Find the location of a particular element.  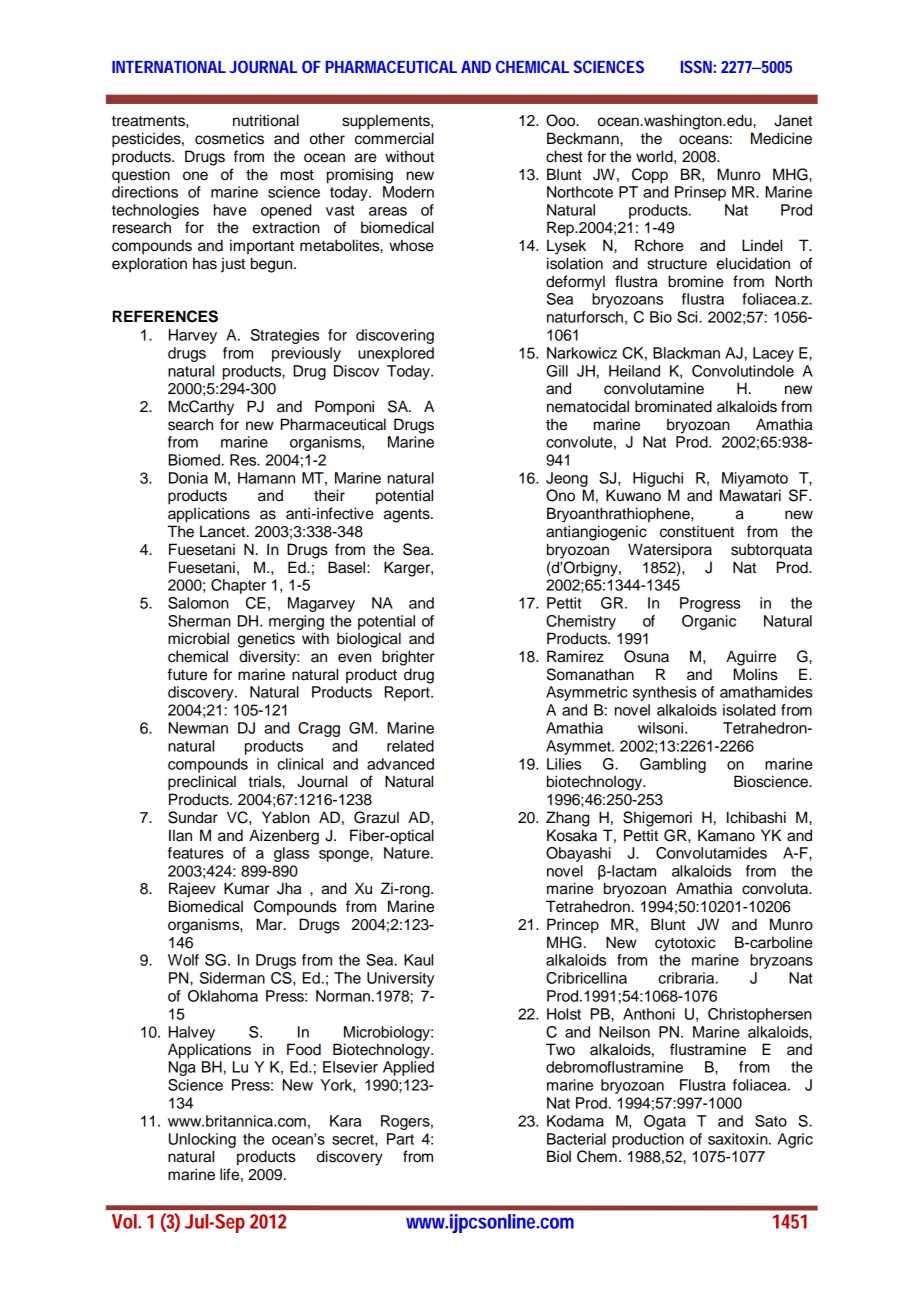

Applied is located at coordinates (408, 1068).
